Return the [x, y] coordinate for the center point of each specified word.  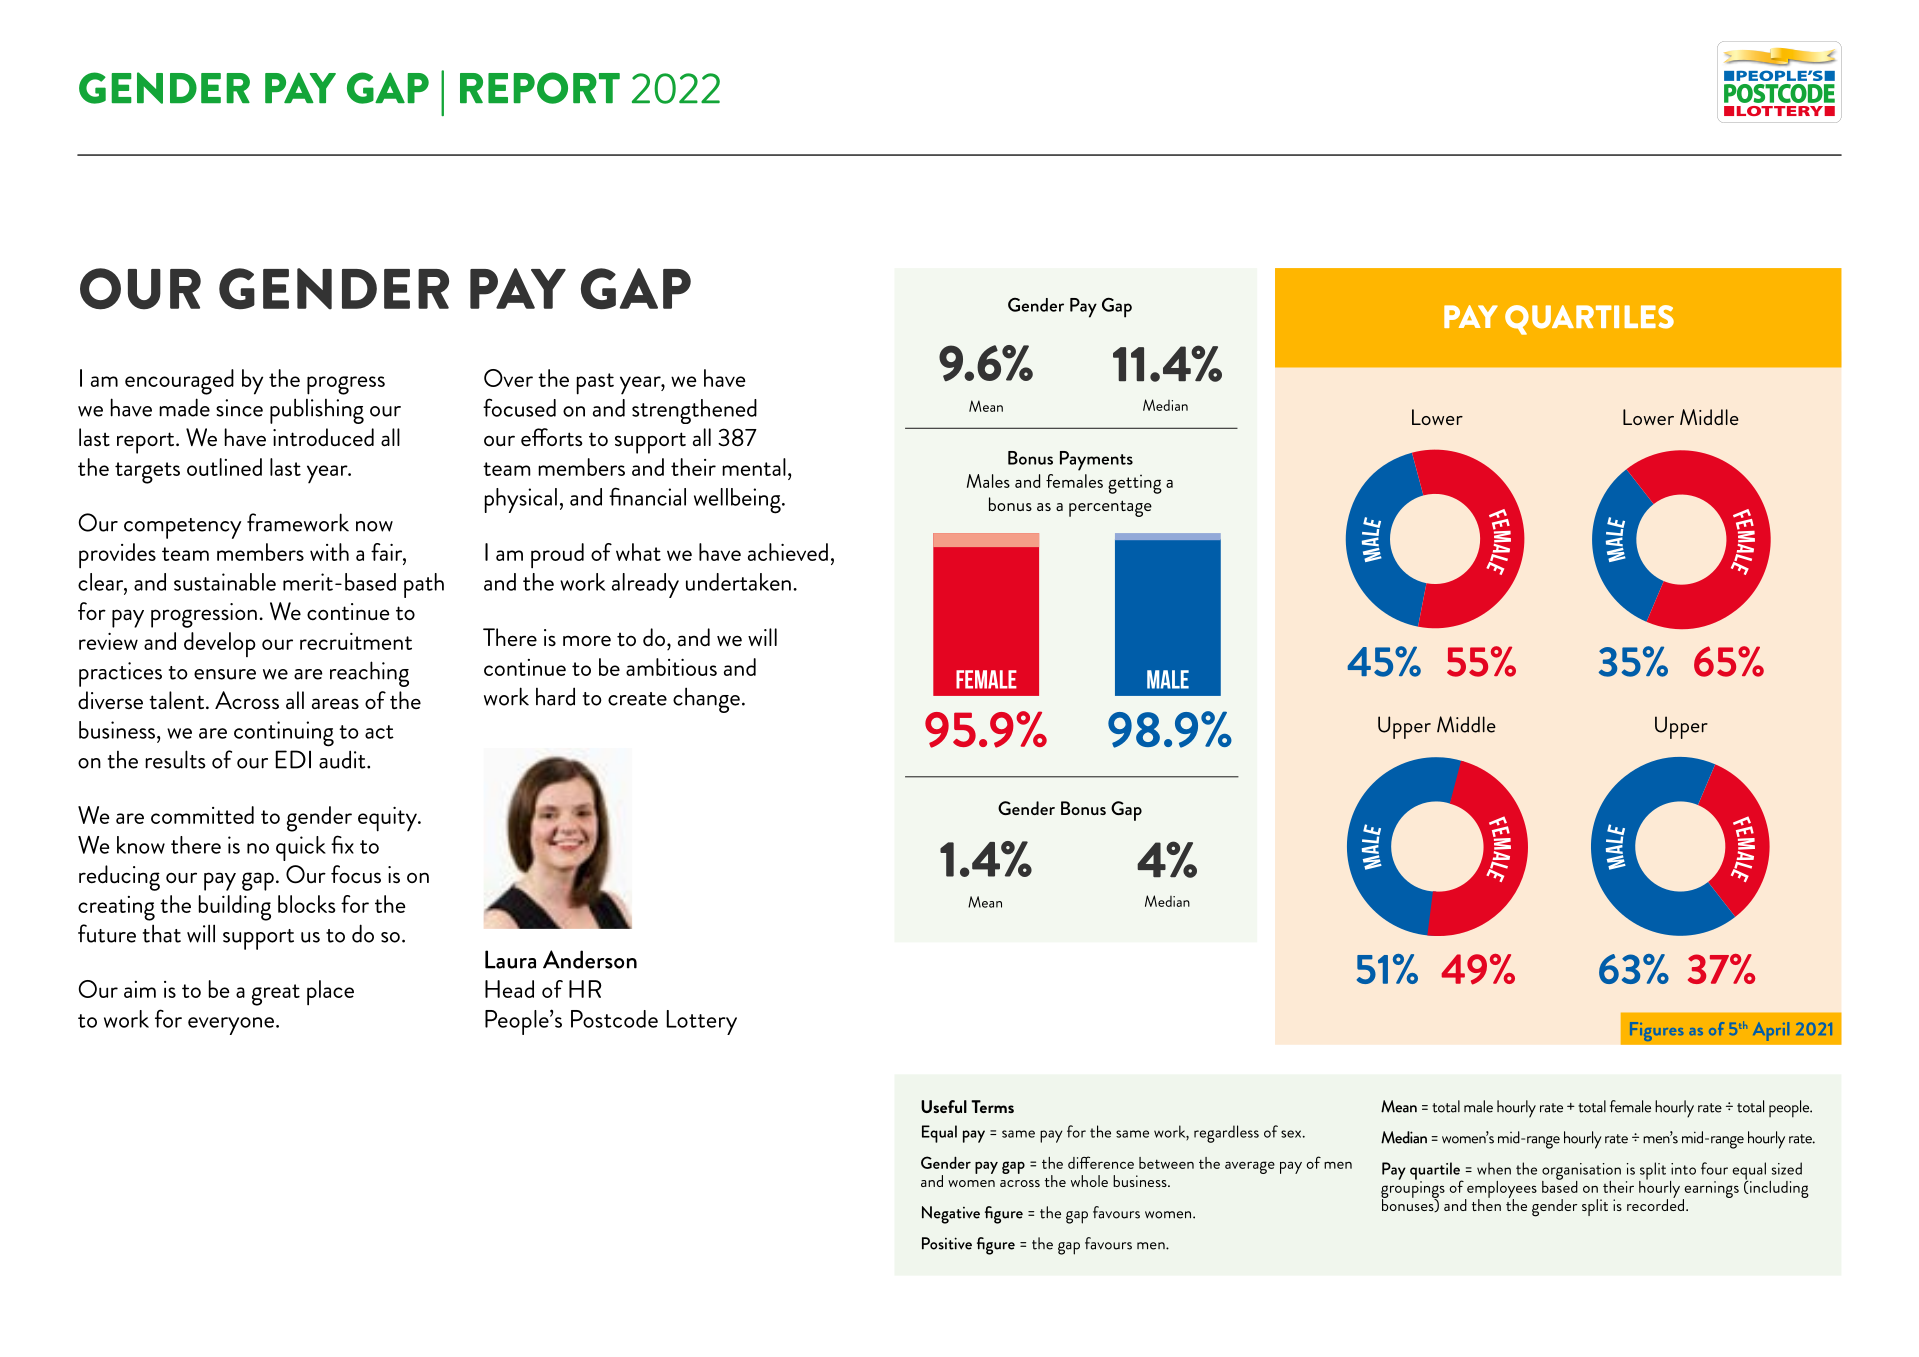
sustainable [225, 582]
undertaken [738, 582]
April [1771, 1031]
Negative [951, 1215]
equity [388, 819]
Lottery [702, 1022]
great [276, 995]
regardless [1226, 1134]
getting [1135, 484]
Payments [1096, 461]
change [706, 700]
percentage [1110, 508]
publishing [317, 411]
